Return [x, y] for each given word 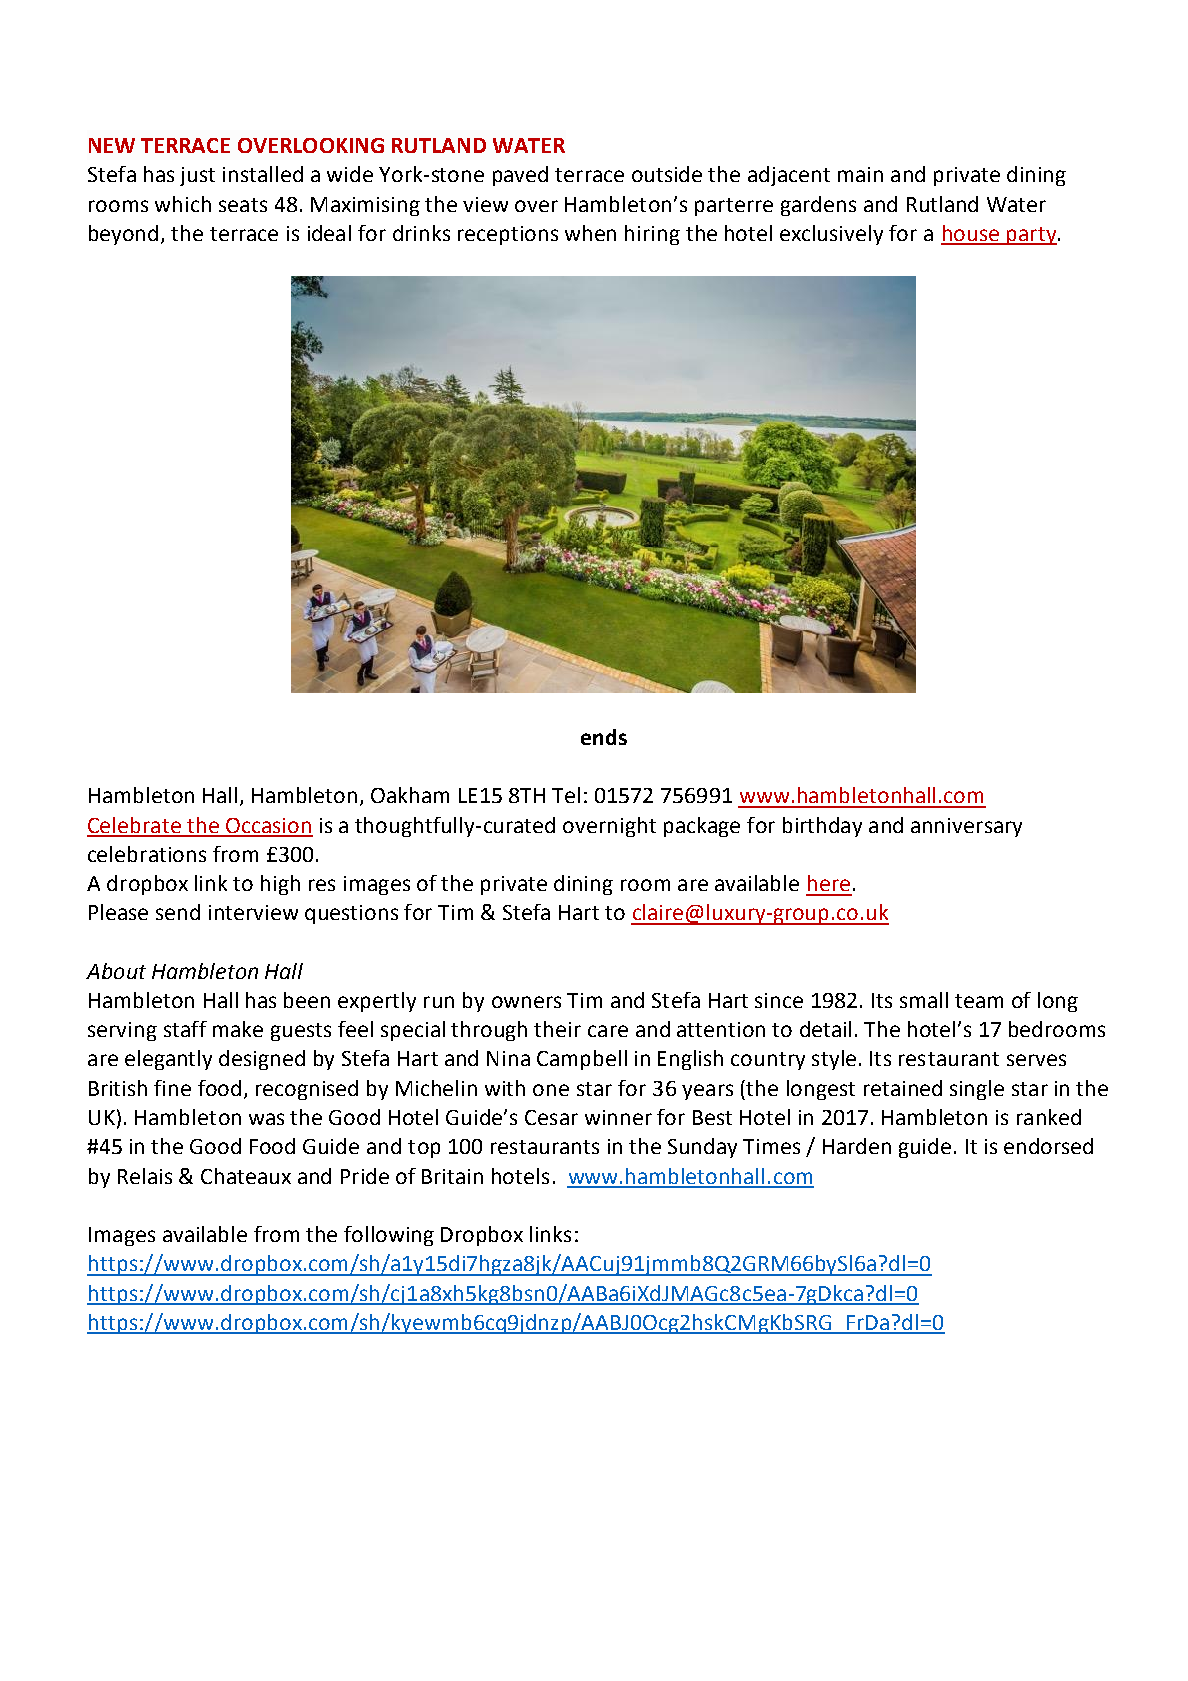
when [590, 233]
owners [526, 1002]
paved [520, 176]
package [702, 827]
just [197, 176]
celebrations [147, 854]
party [1031, 236]
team [979, 1001]
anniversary [966, 827]
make [238, 1029]
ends [604, 737]
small [924, 1000]
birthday [822, 827]
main [860, 174]
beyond [123, 235]
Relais [145, 1176]
